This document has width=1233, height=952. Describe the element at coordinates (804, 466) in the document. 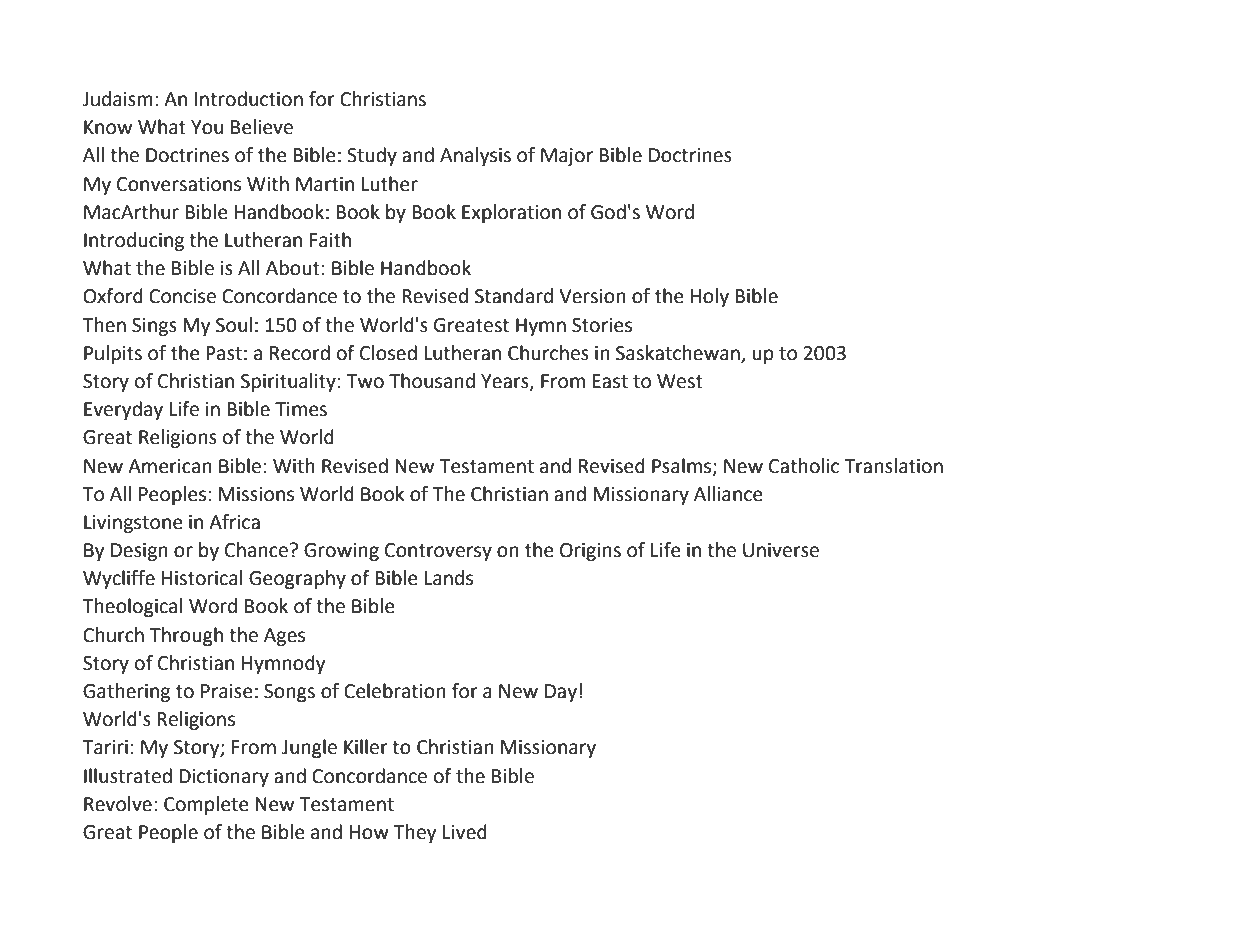

I see `Catholic` at that location.
